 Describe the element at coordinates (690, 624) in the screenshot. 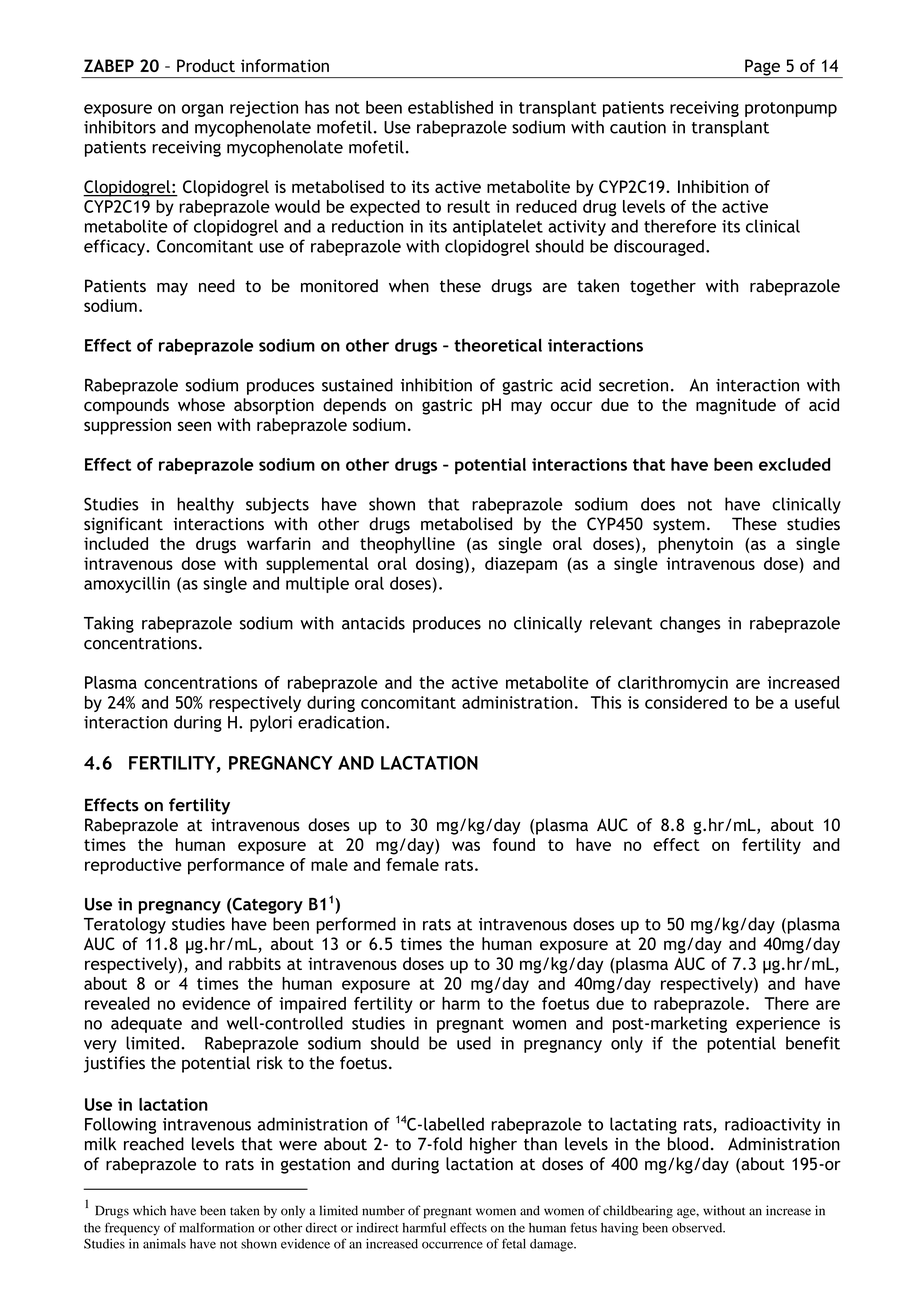

I see `changes` at that location.
